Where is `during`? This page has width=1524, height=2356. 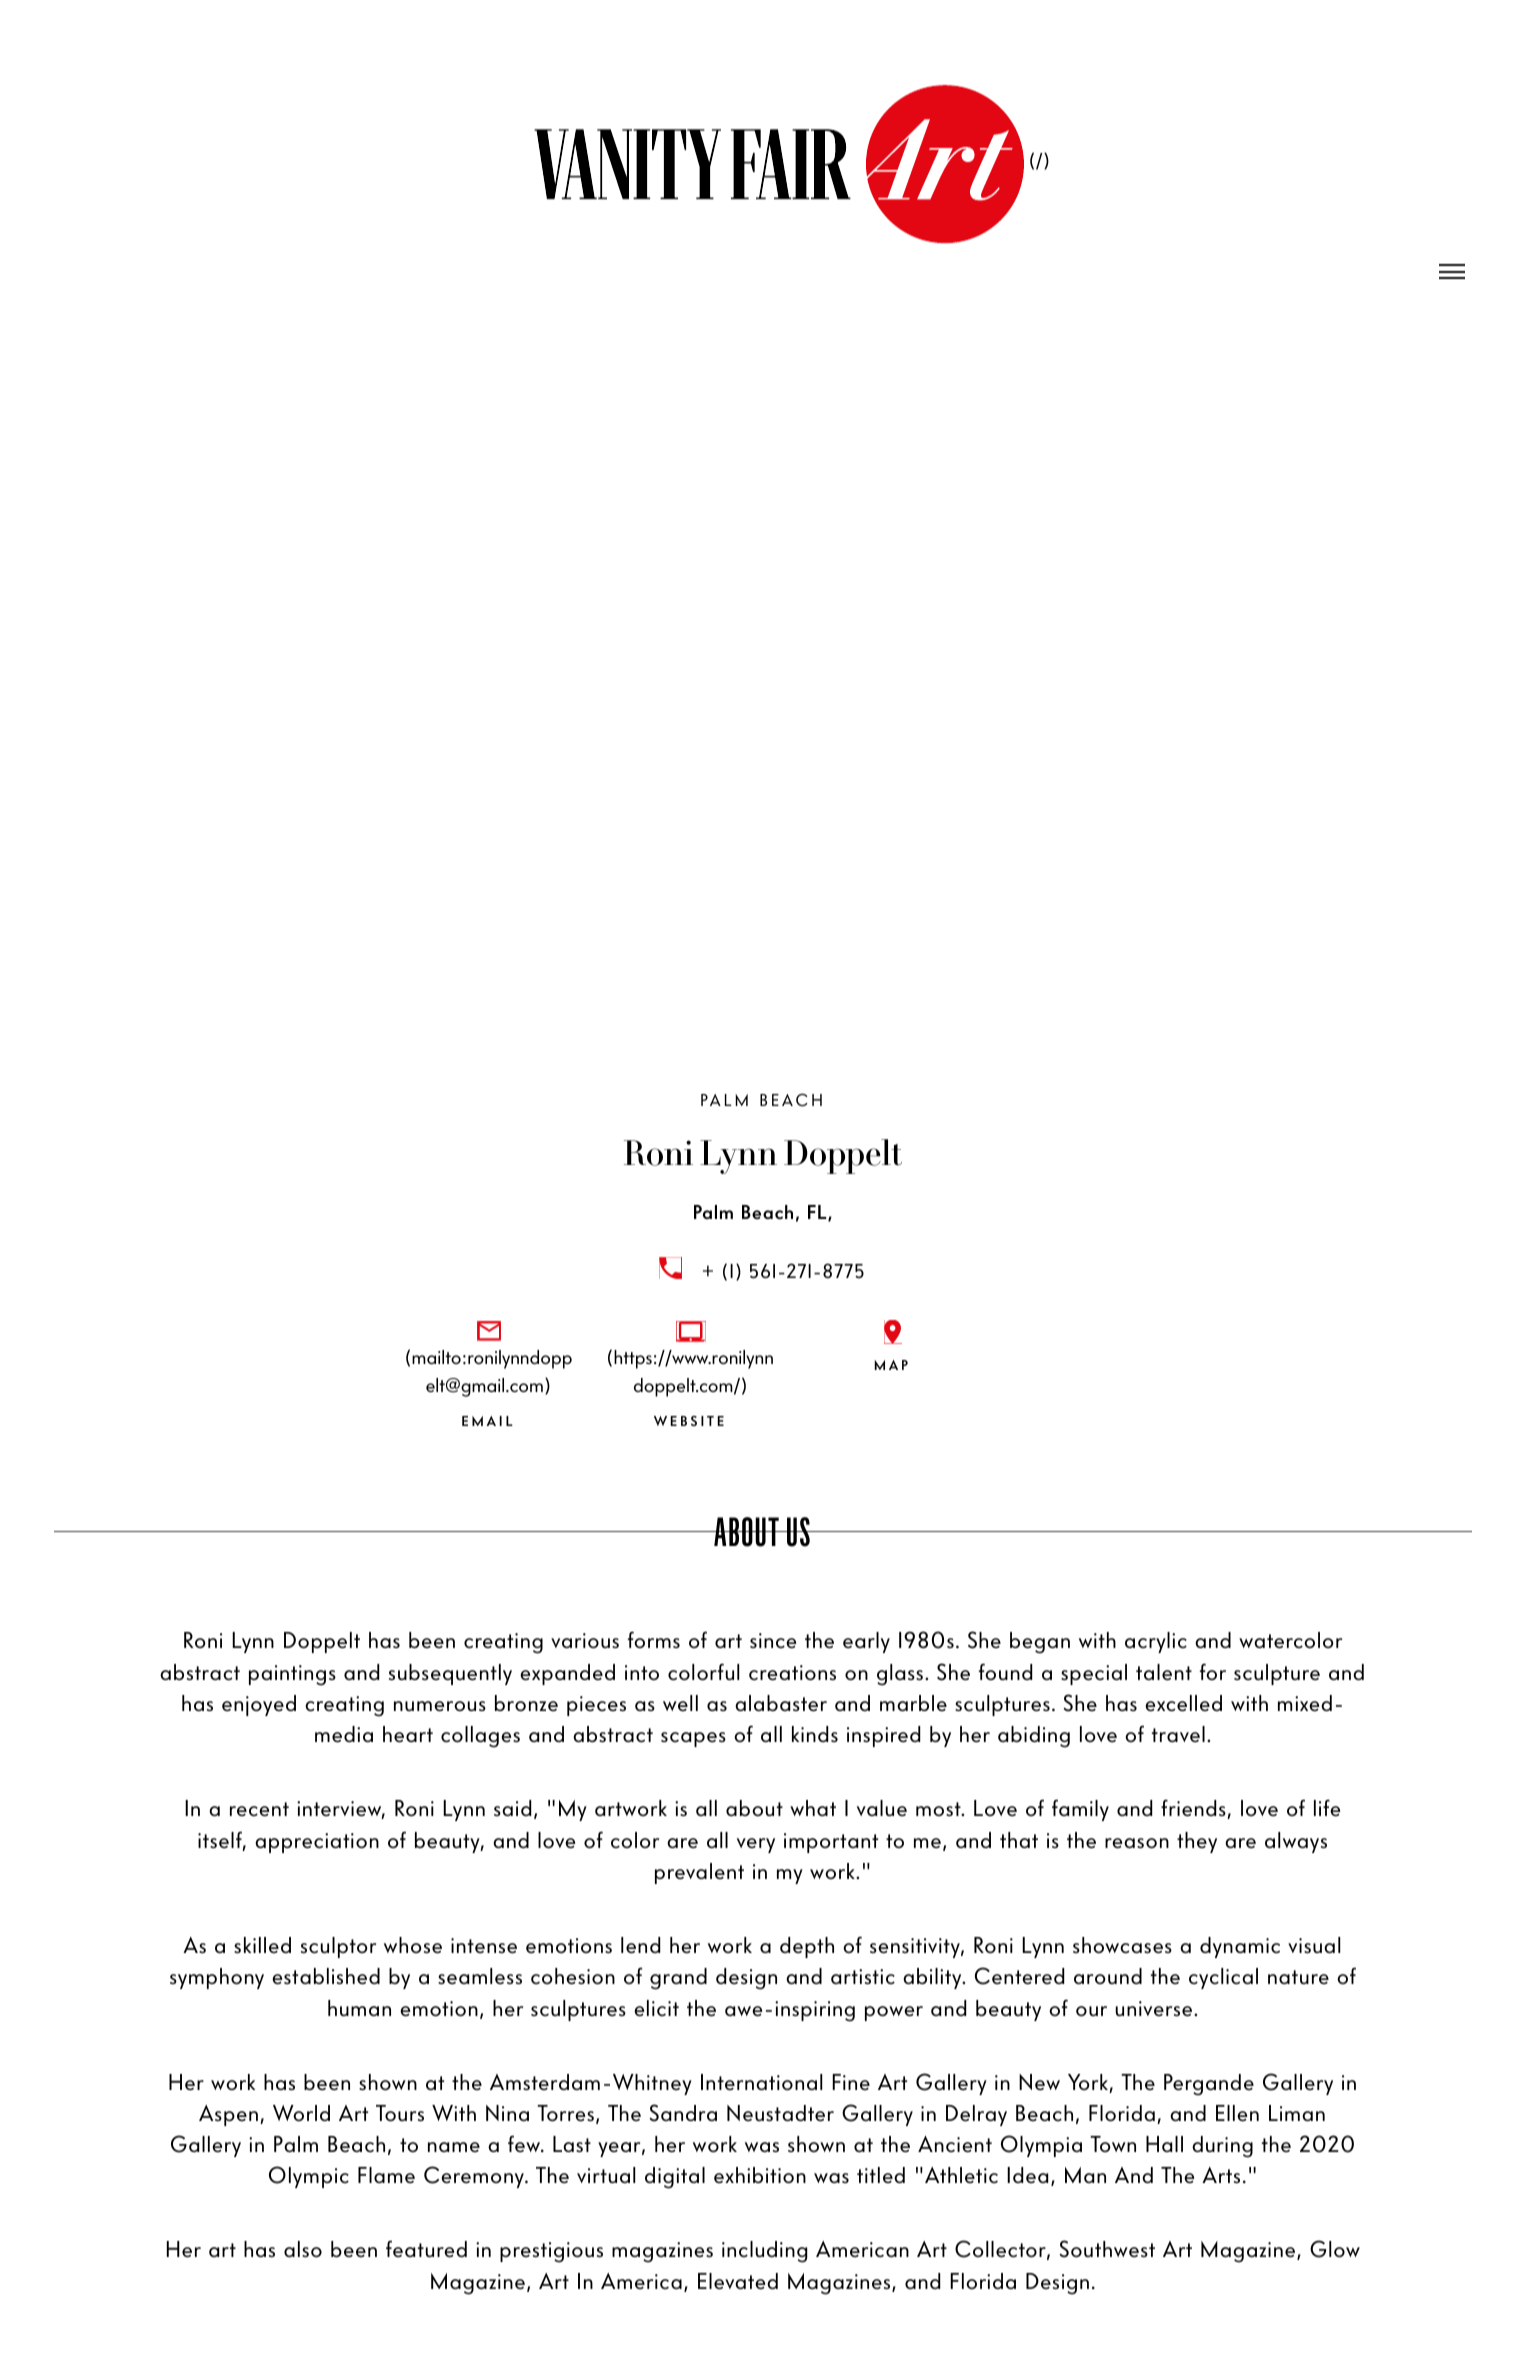 during is located at coordinates (1222, 2147).
